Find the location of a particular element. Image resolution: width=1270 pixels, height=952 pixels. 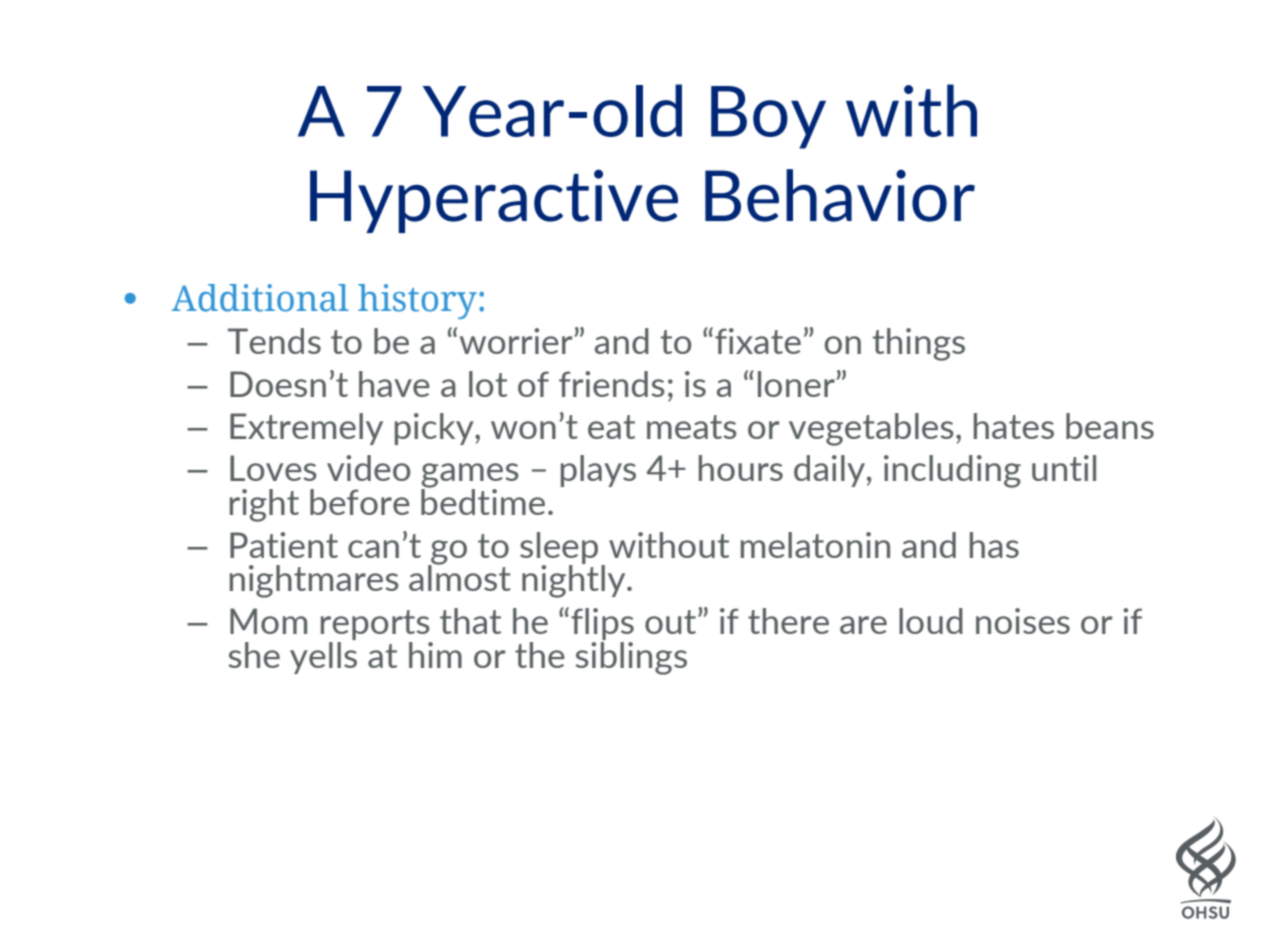

Hyperactive is located at coordinates (494, 201).
